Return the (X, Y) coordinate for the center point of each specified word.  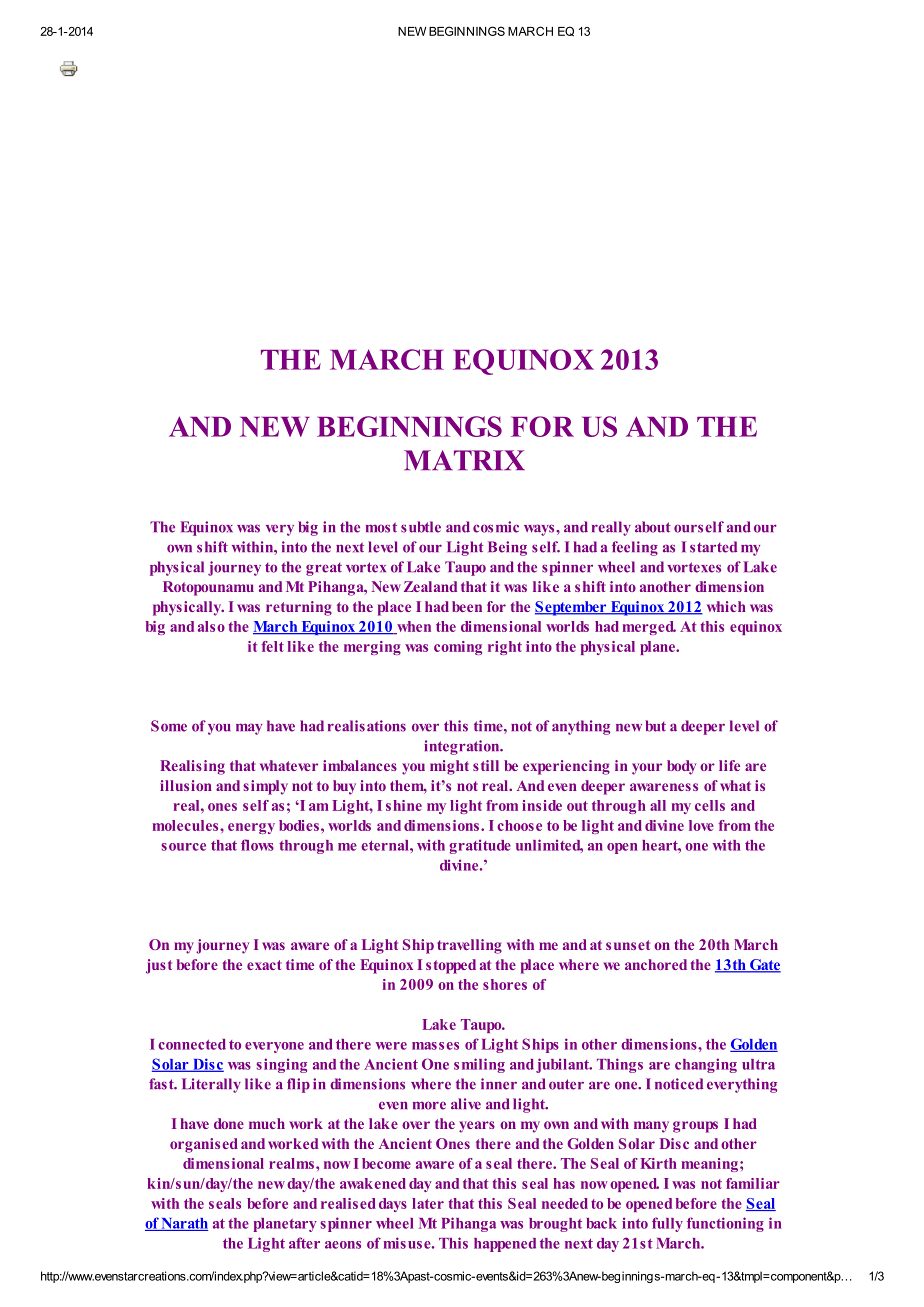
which (726, 606)
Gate (764, 966)
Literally (211, 1085)
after (304, 1243)
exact (264, 965)
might (449, 767)
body (681, 767)
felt (272, 646)
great (324, 569)
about (653, 527)
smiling (479, 1065)
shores (505, 984)
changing (706, 1065)
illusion (186, 785)
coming (458, 648)
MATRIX (464, 460)
